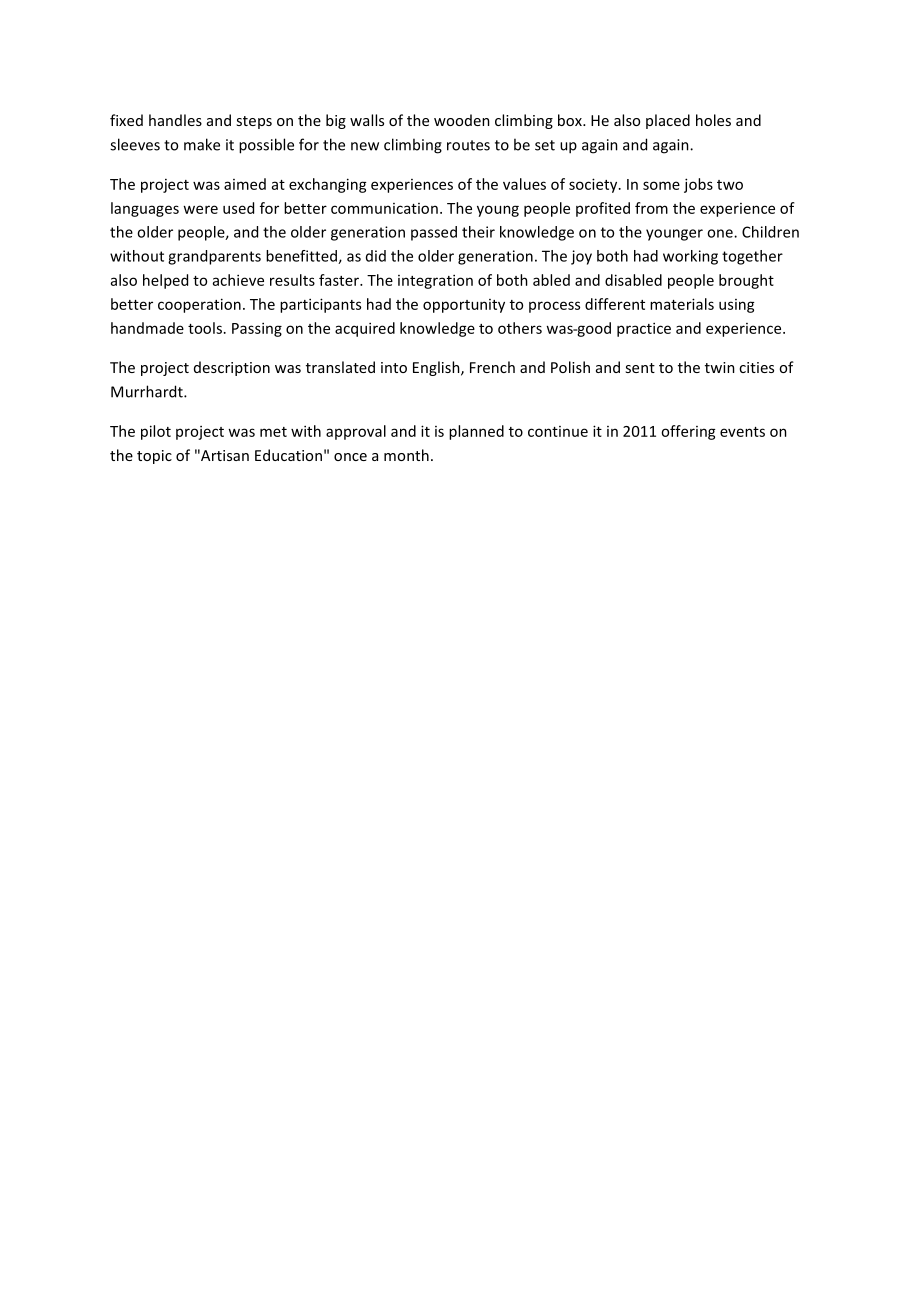  I want to click on wooden, so click(462, 120).
